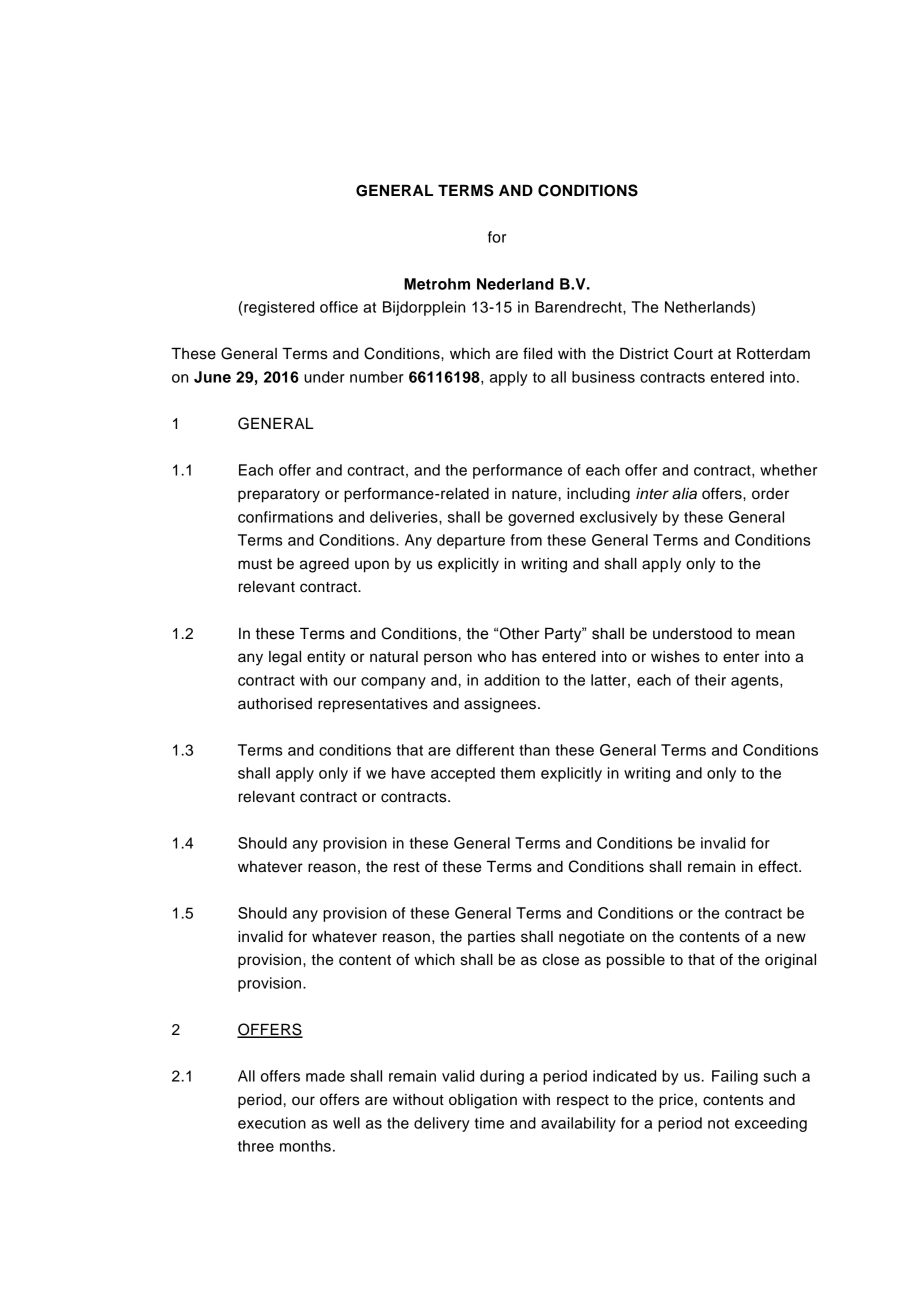 This screenshot has width=924, height=1308. What do you see at coordinates (491, 938) in the screenshot?
I see `parties` at bounding box center [491, 938].
